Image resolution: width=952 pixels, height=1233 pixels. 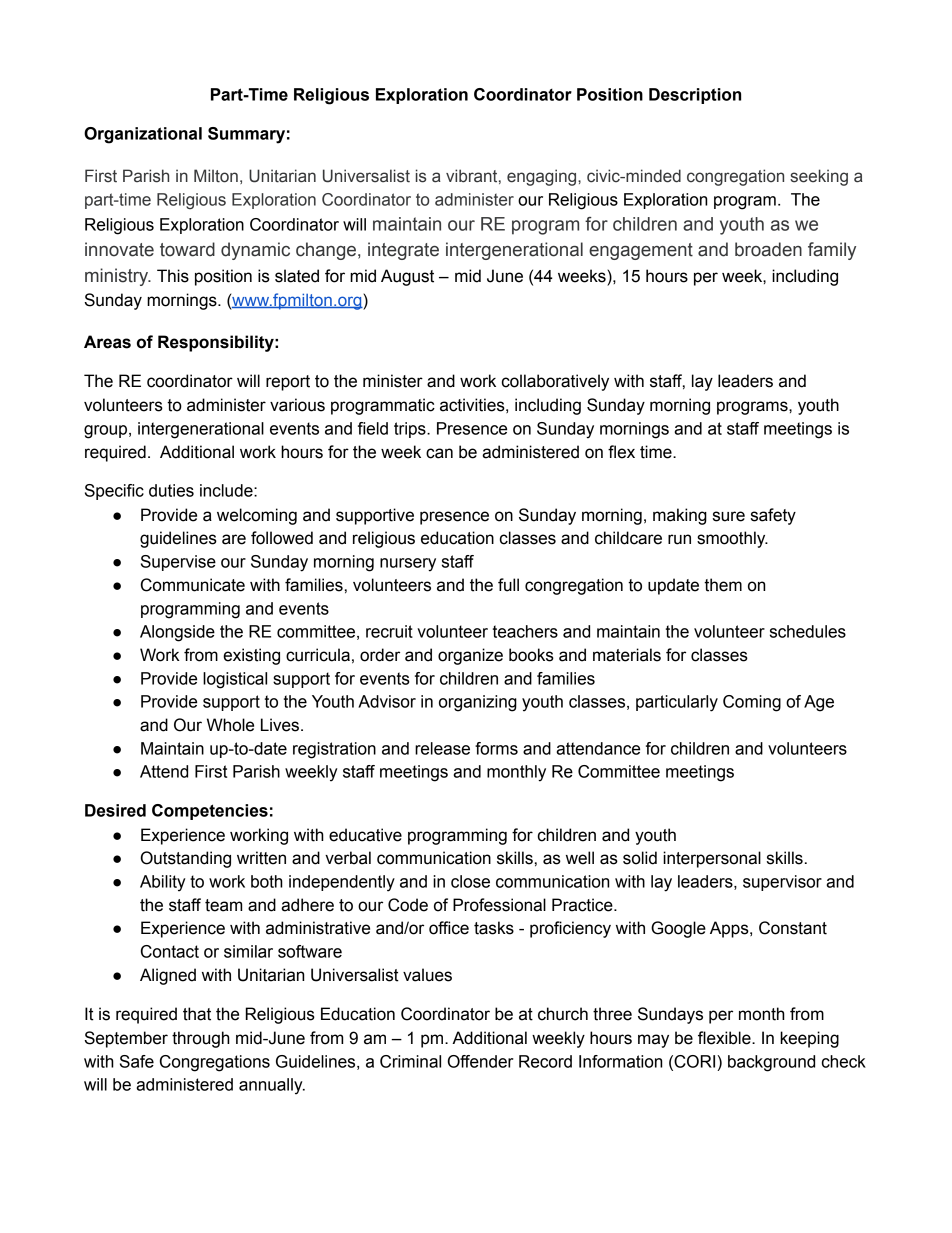 I want to click on Competencies, so click(x=210, y=812).
